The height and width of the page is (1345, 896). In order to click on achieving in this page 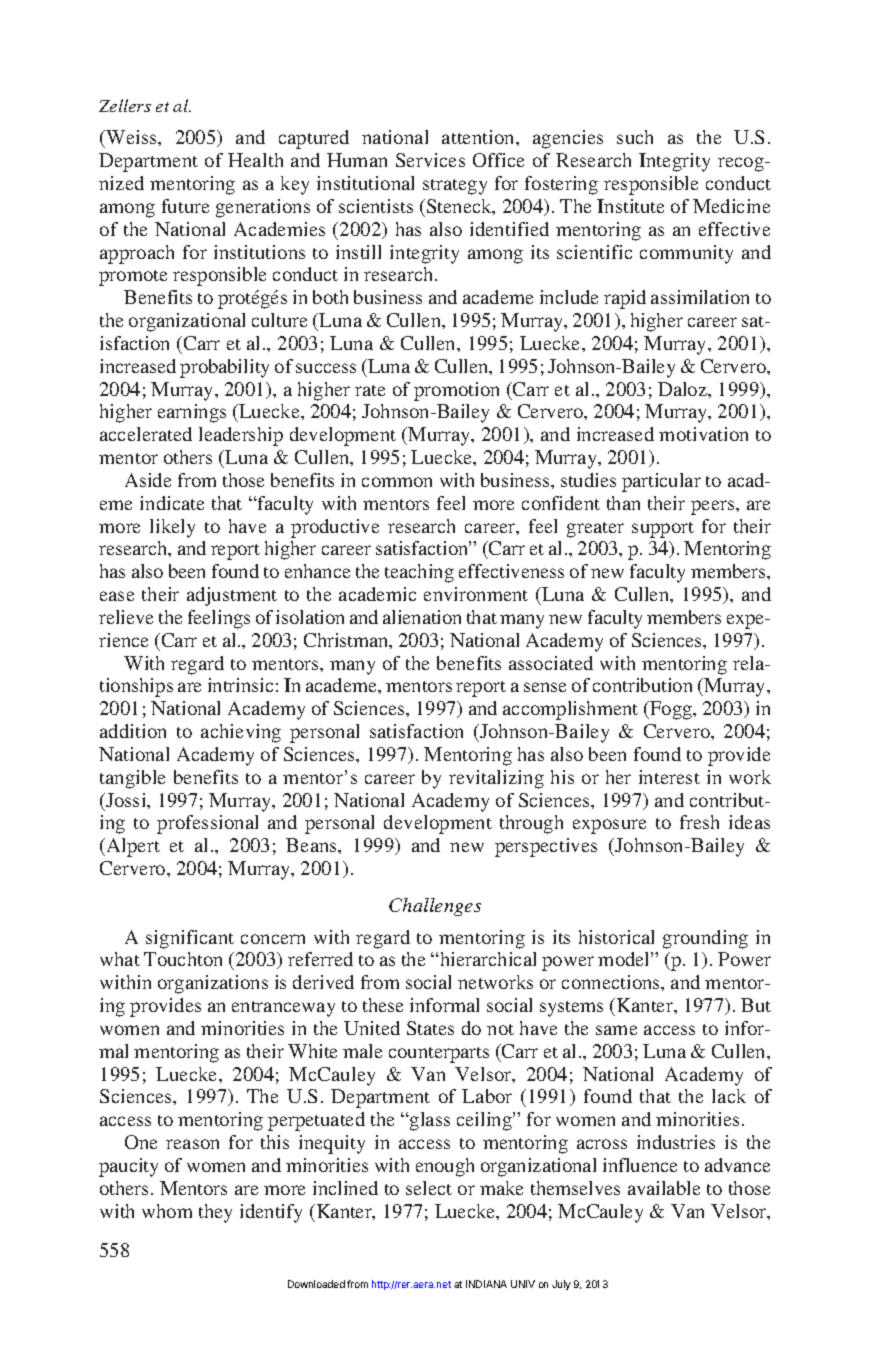, I will do `click(241, 733)`.
